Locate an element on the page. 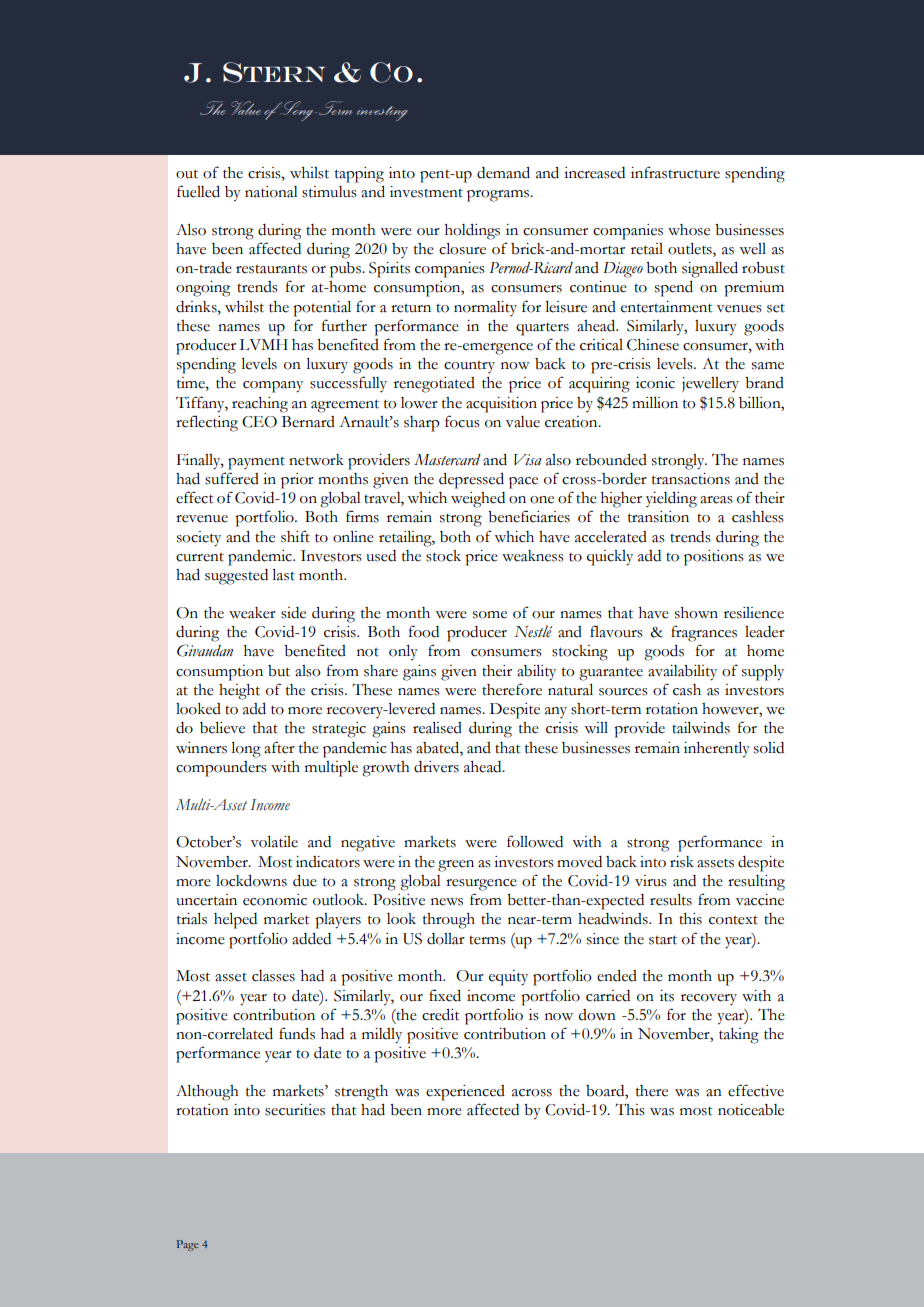 Image resolution: width=924 pixels, height=1307 pixels. experienced is located at coordinates (465, 1093).
